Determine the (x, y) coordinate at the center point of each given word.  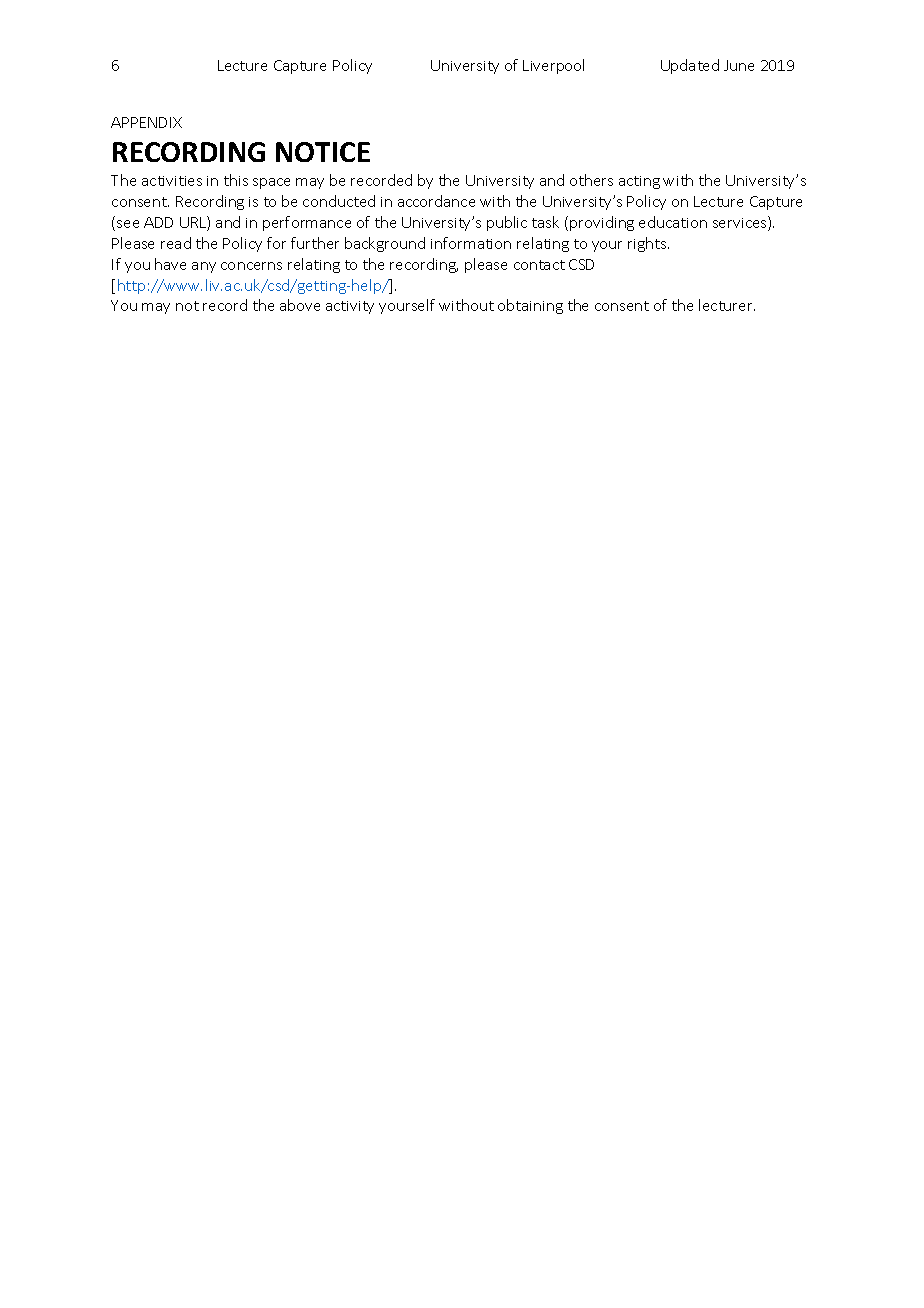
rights (648, 244)
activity (350, 307)
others (591, 180)
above (300, 305)
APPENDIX (146, 122)
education (673, 222)
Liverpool (553, 66)
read (176, 243)
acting (639, 182)
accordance (436, 201)
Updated (690, 66)
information (471, 243)
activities (172, 181)
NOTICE (323, 152)
